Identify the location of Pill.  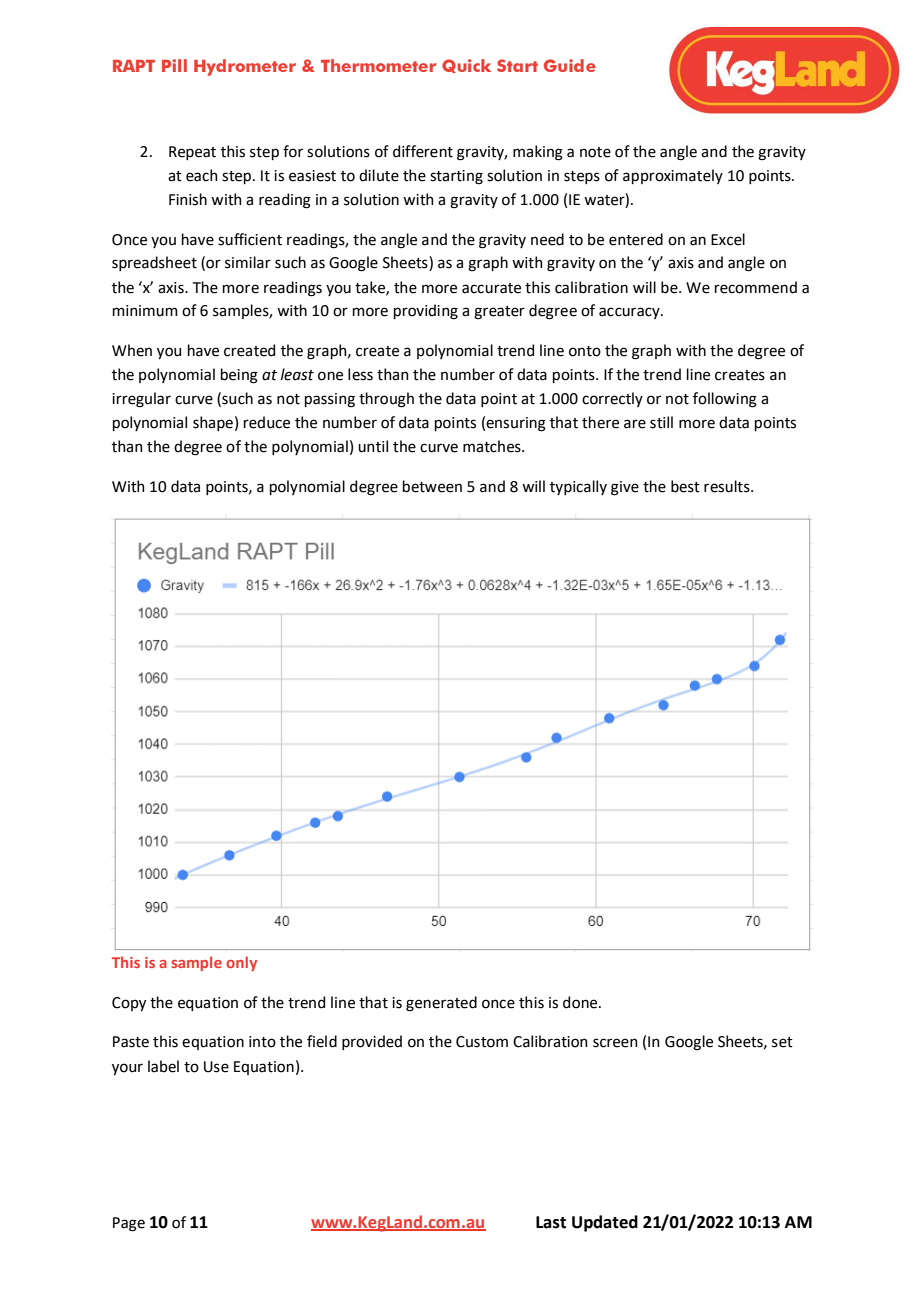
(174, 65).
